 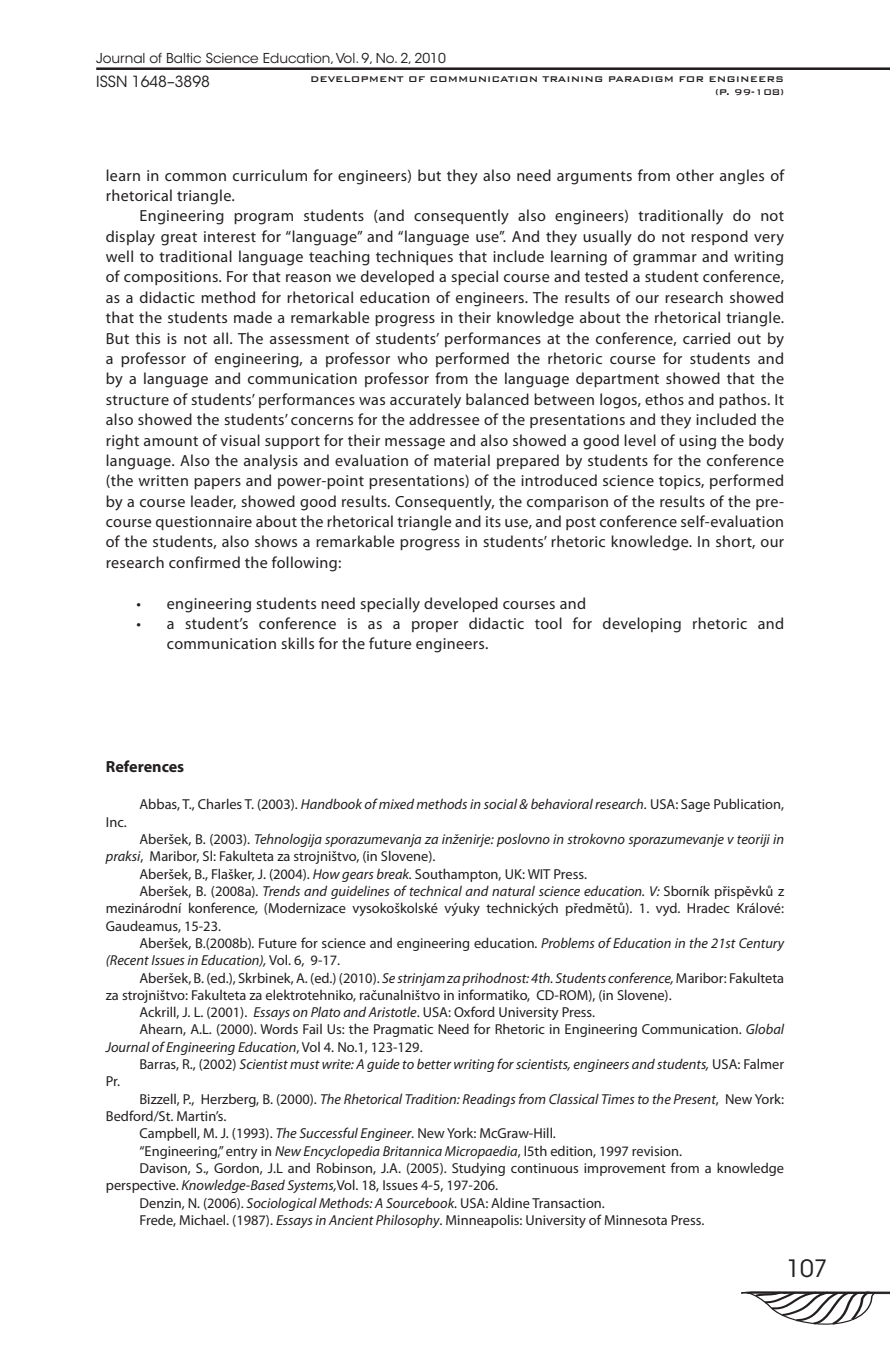 I want to click on confirmed, so click(x=204, y=562).
